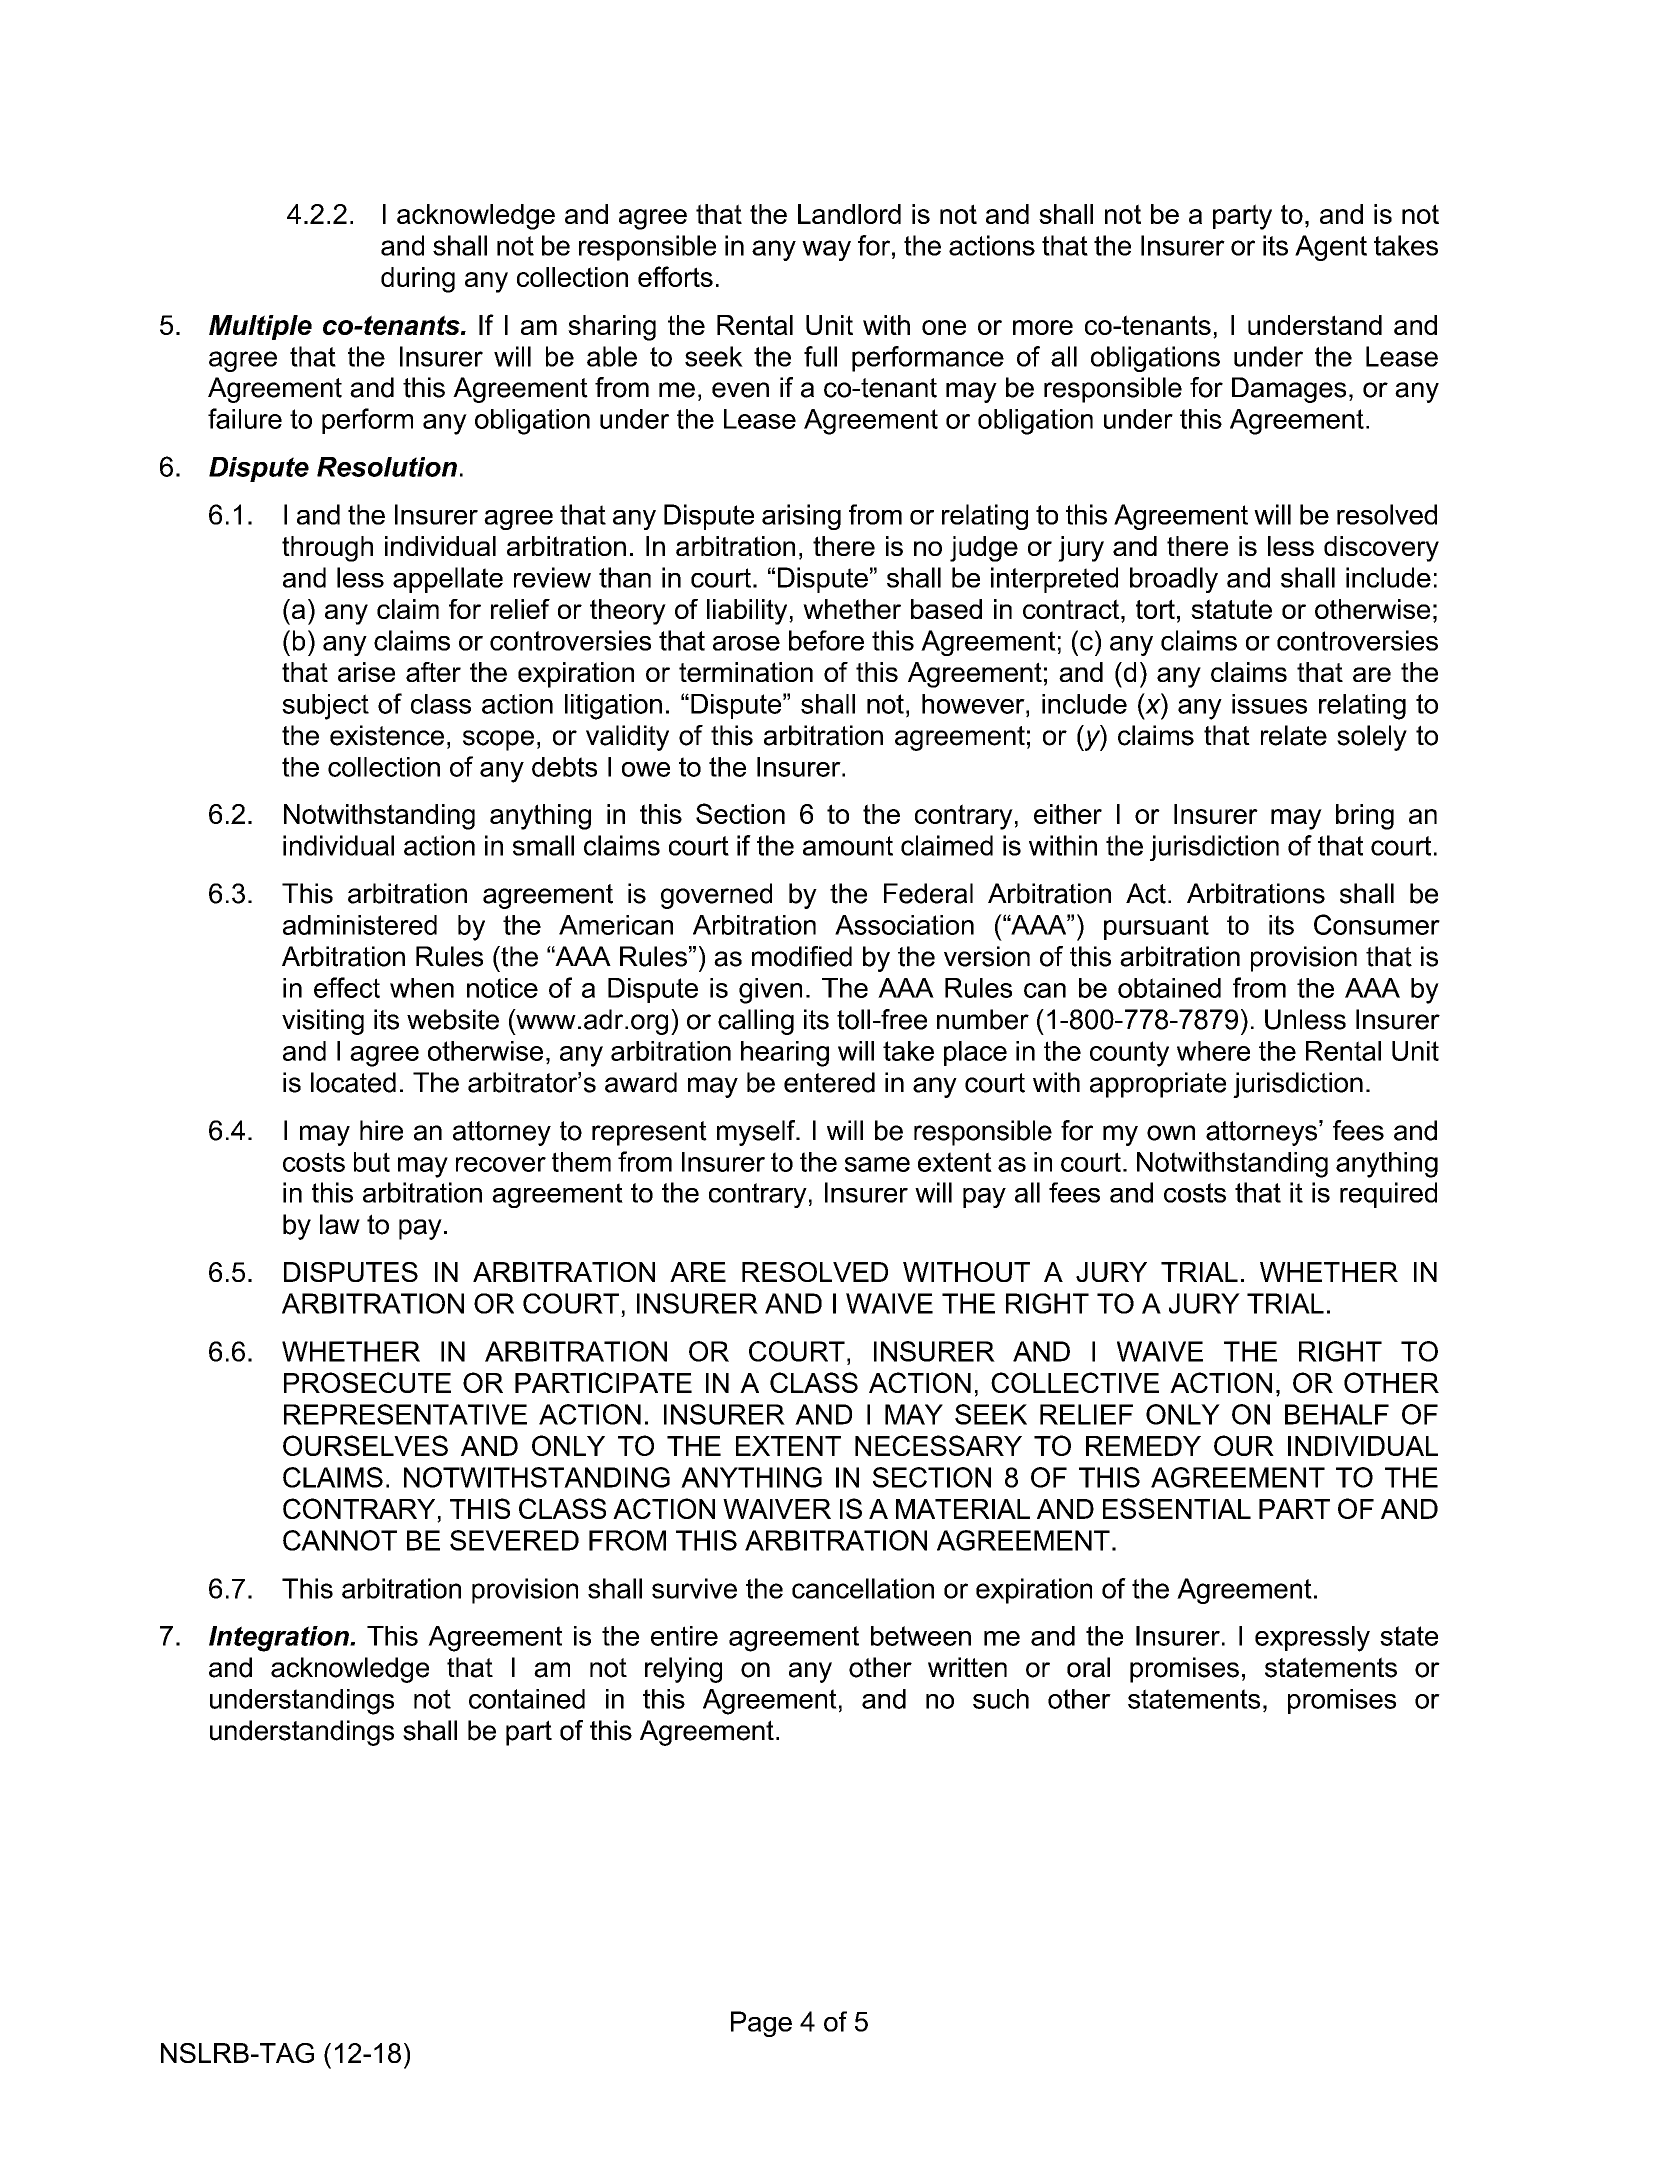 The width and height of the screenshot is (1674, 2166). I want to click on BEHALF, so click(1337, 1414).
